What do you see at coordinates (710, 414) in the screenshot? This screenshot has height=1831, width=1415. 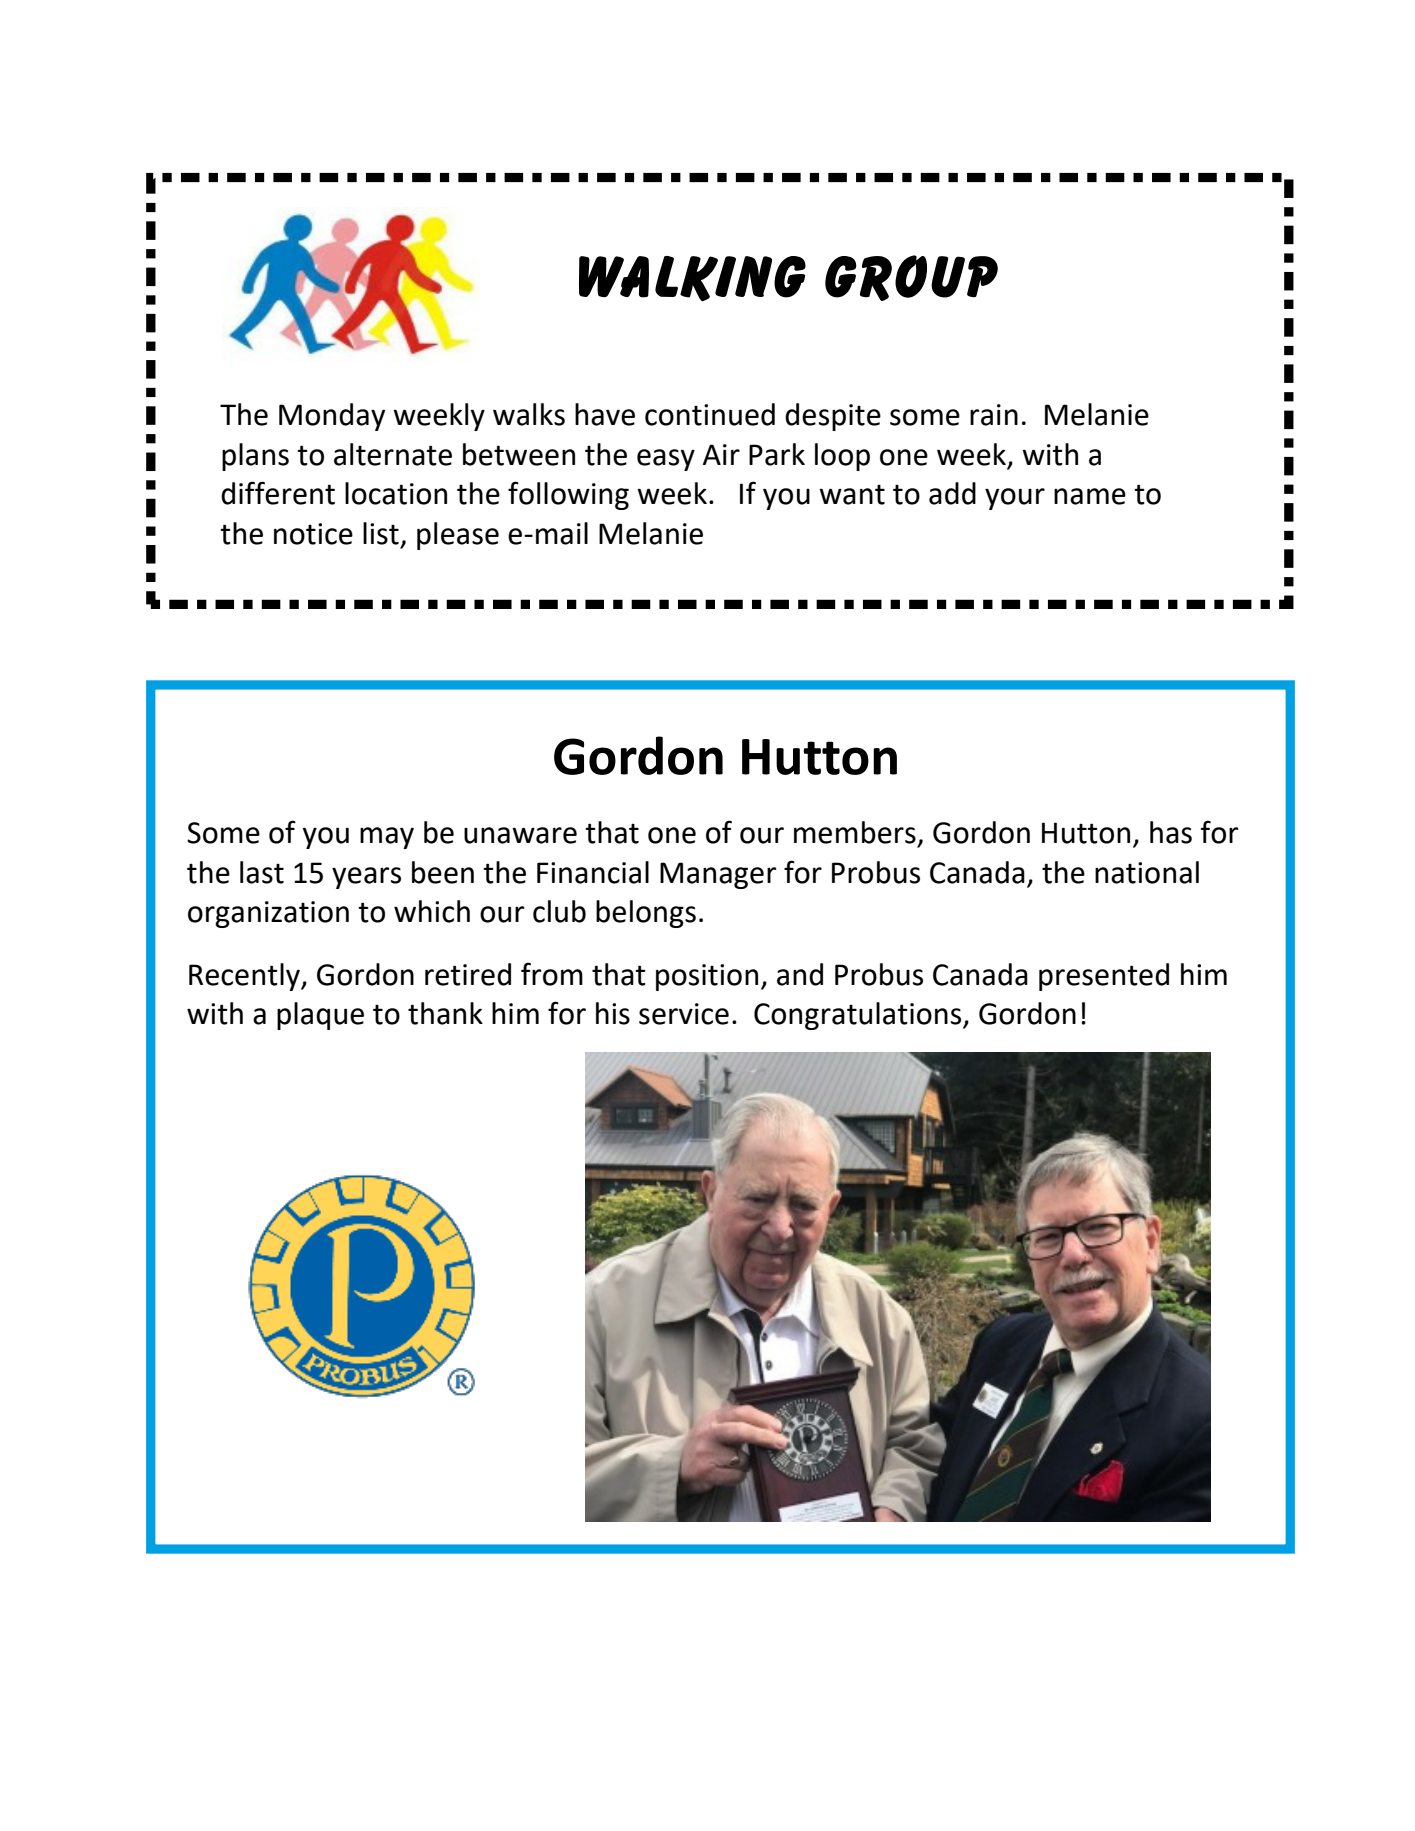 I see `continued` at bounding box center [710, 414].
